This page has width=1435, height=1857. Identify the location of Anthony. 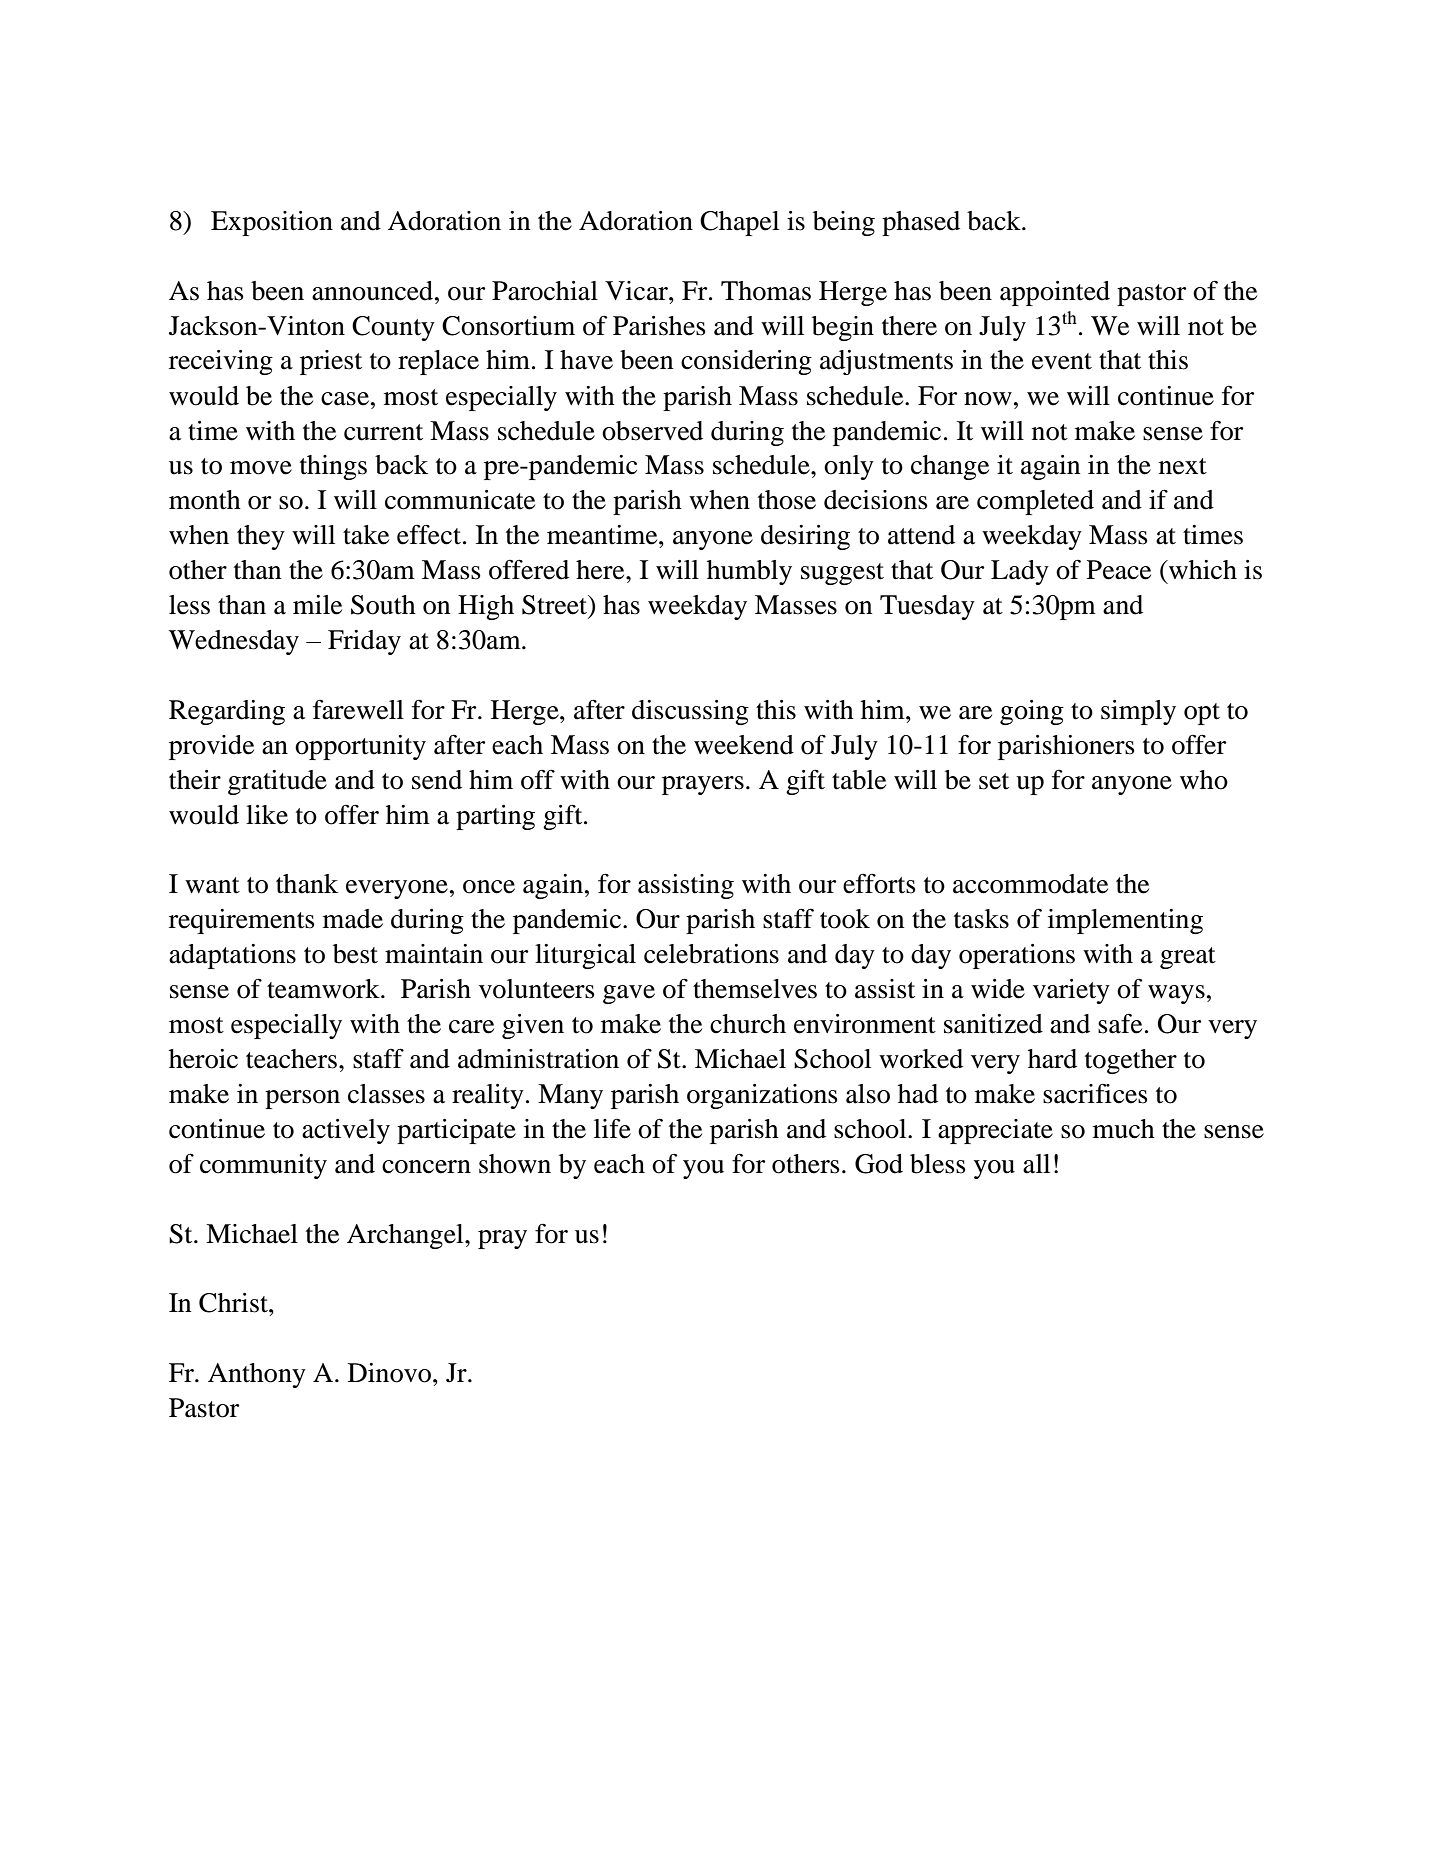
(257, 1375).
